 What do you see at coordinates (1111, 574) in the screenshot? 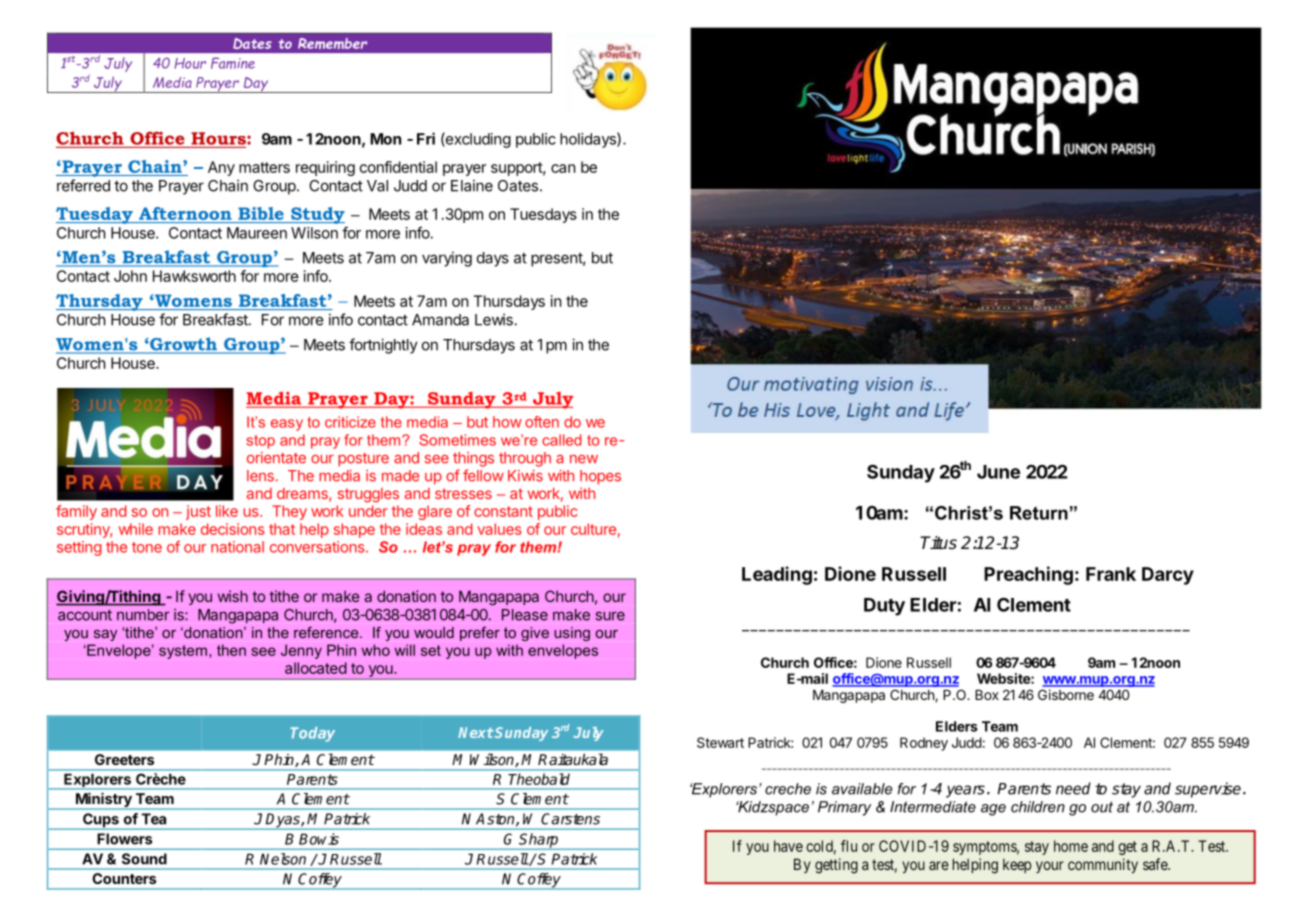
I see `Frank` at bounding box center [1111, 574].
